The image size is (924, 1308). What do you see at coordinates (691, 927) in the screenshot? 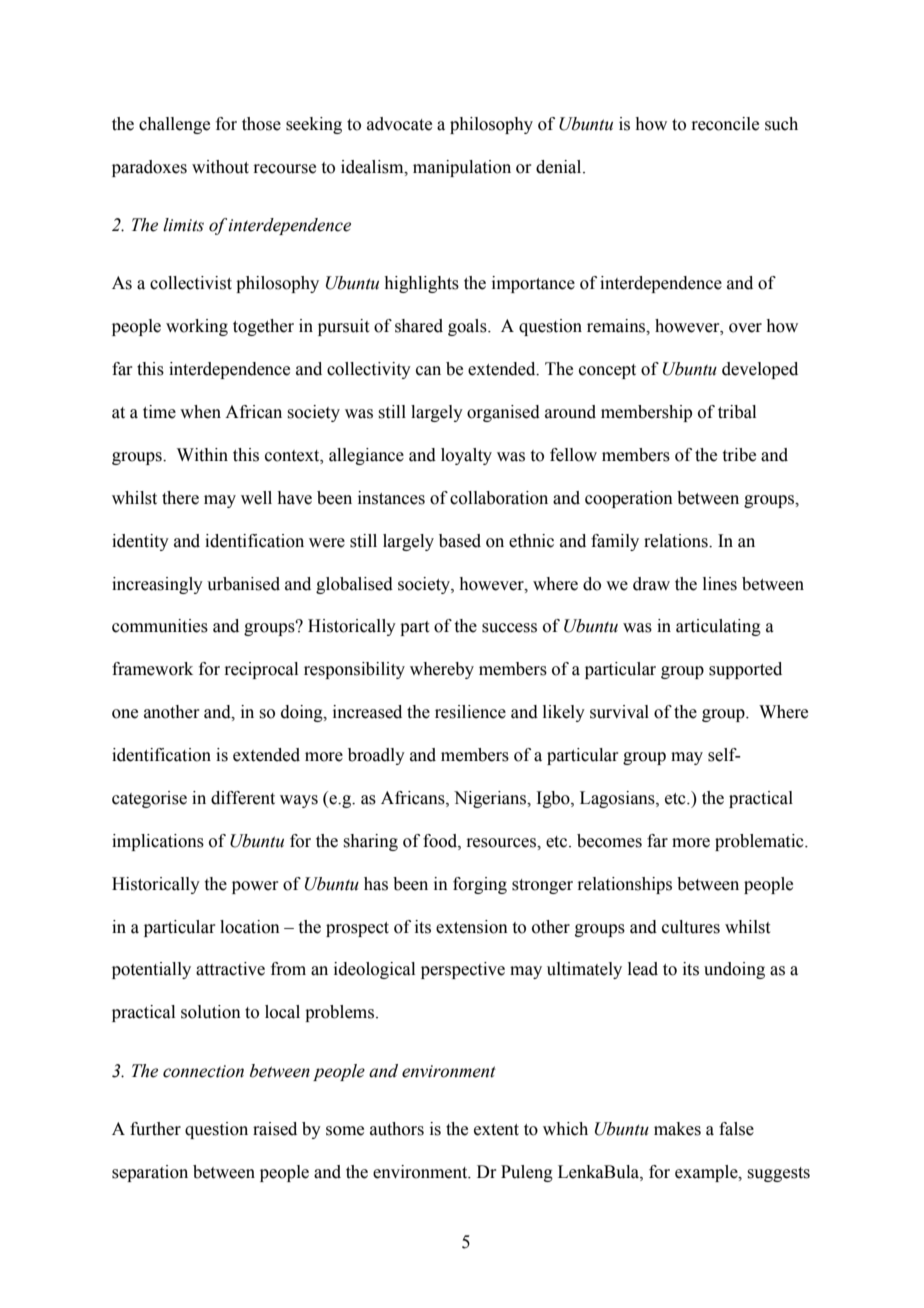
I see `cultures` at bounding box center [691, 927].
